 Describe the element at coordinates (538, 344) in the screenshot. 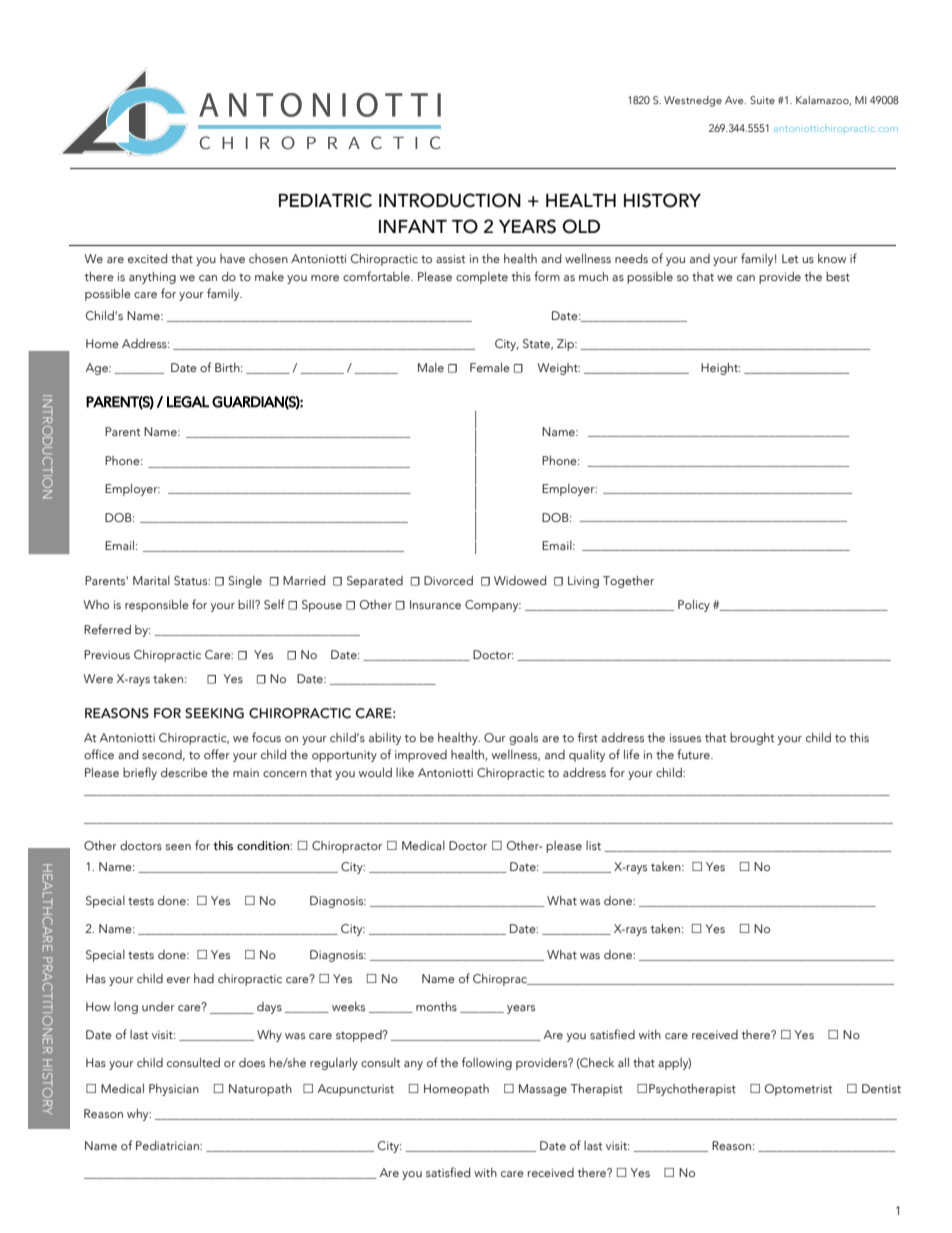

I see `State` at that location.
